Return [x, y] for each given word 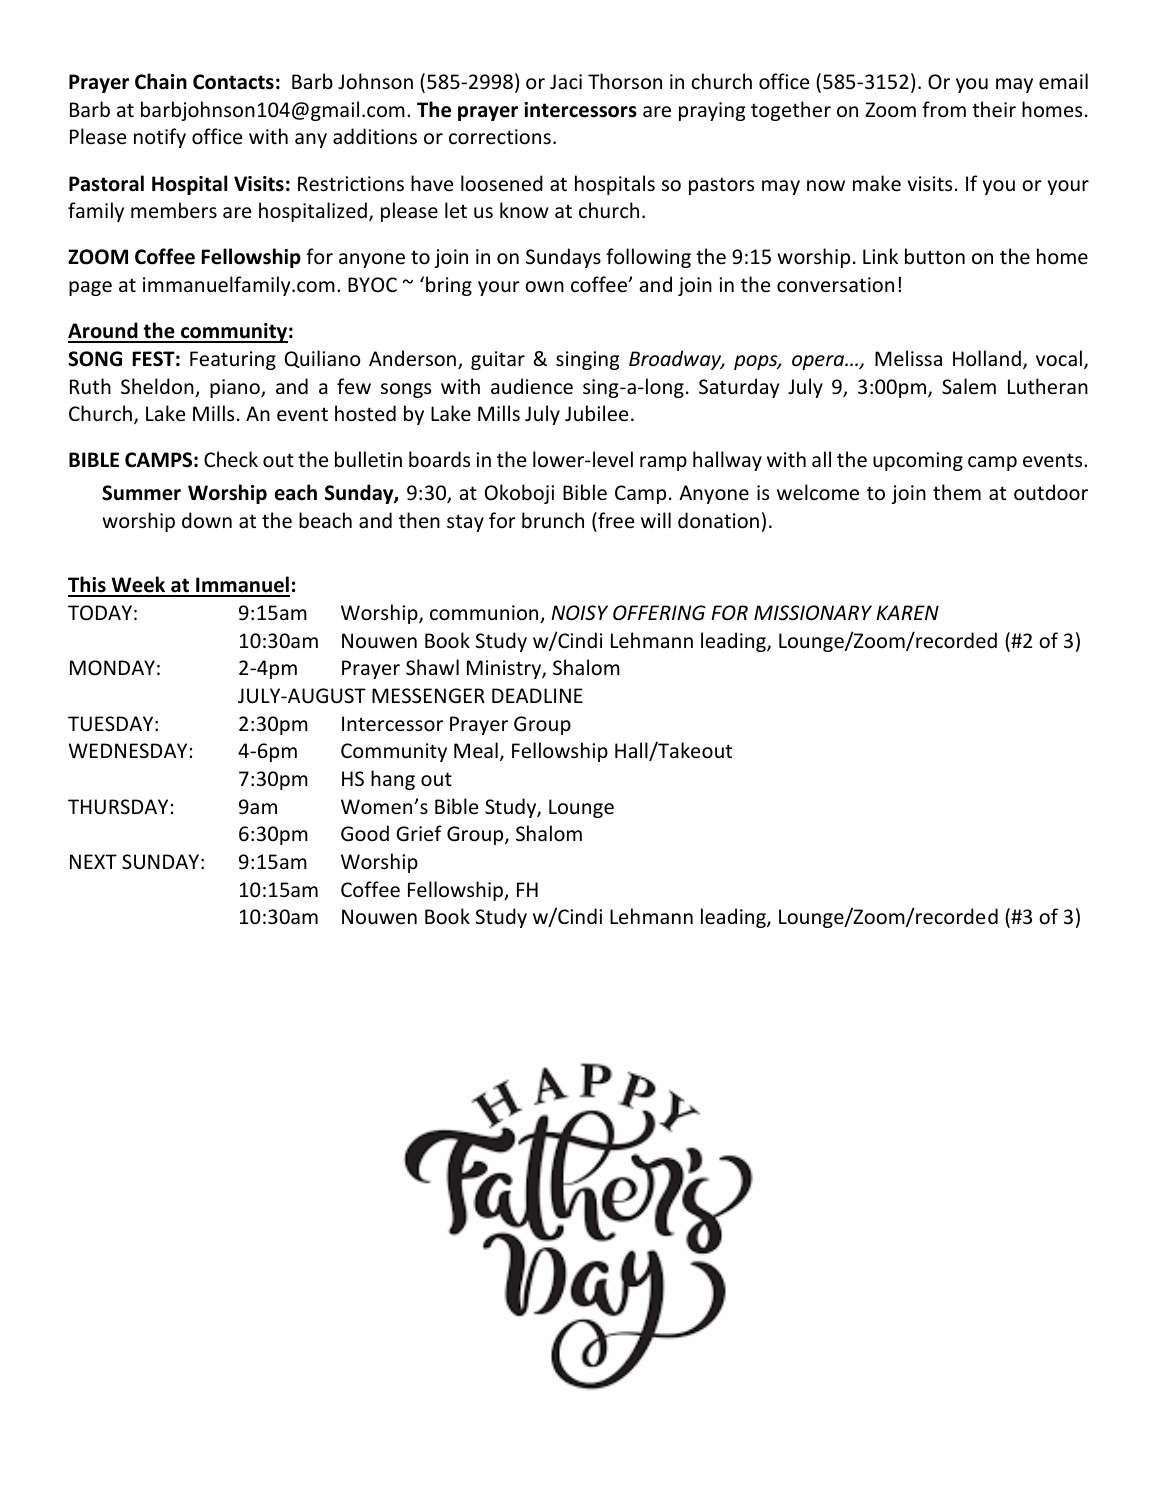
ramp [663, 463]
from [944, 109]
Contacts [233, 82]
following [648, 258]
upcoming [918, 461]
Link [880, 256]
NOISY [579, 613]
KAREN [907, 612]
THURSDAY [118, 807]
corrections [500, 137]
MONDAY [112, 667]
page [90, 288]
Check [231, 459]
